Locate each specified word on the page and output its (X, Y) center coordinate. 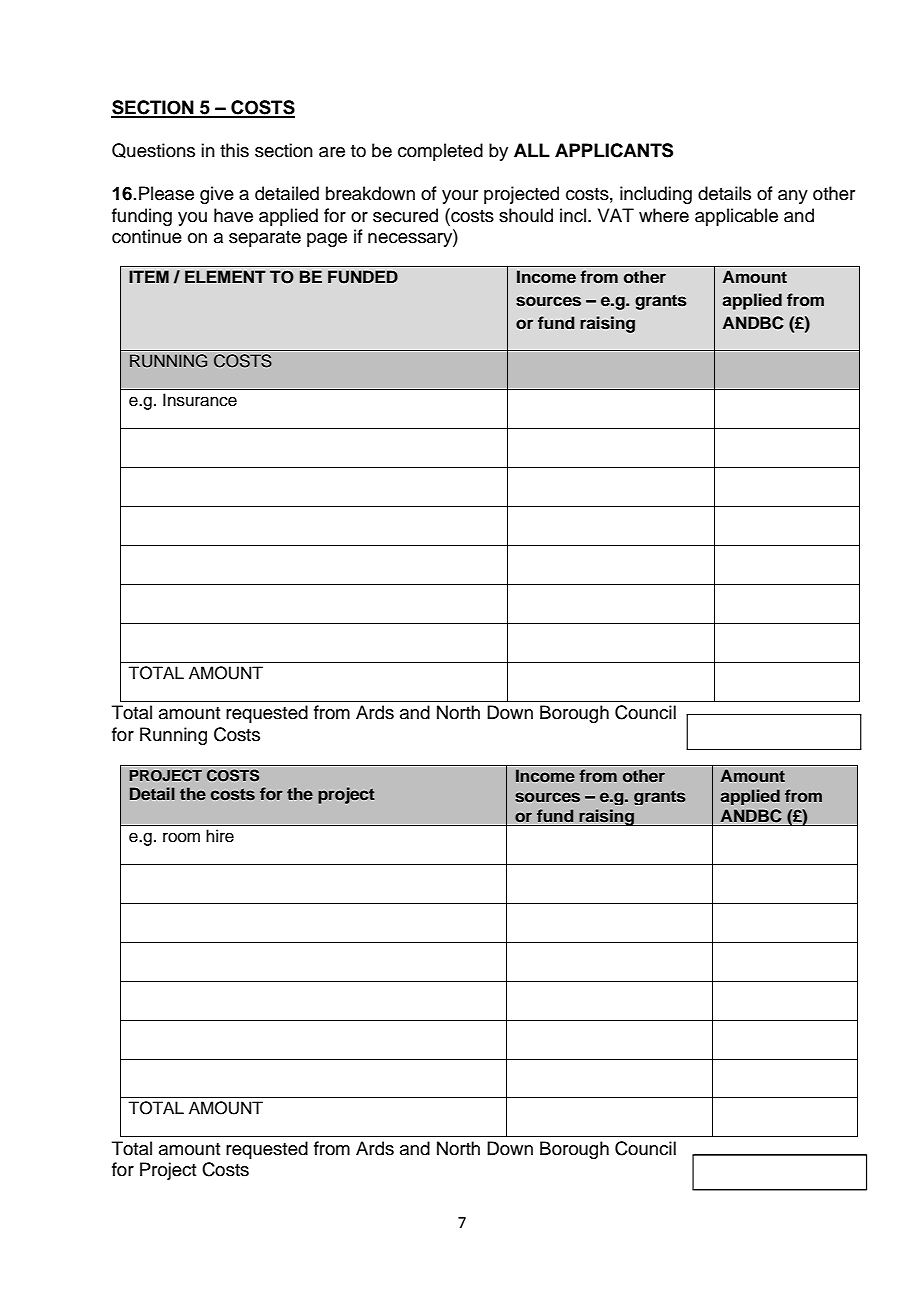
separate (265, 239)
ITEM (149, 276)
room (181, 837)
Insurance (200, 400)
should (526, 215)
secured (405, 215)
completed (440, 152)
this (234, 150)
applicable (736, 217)
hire (220, 836)
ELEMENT (225, 276)
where (664, 215)
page (327, 240)
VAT (616, 215)
